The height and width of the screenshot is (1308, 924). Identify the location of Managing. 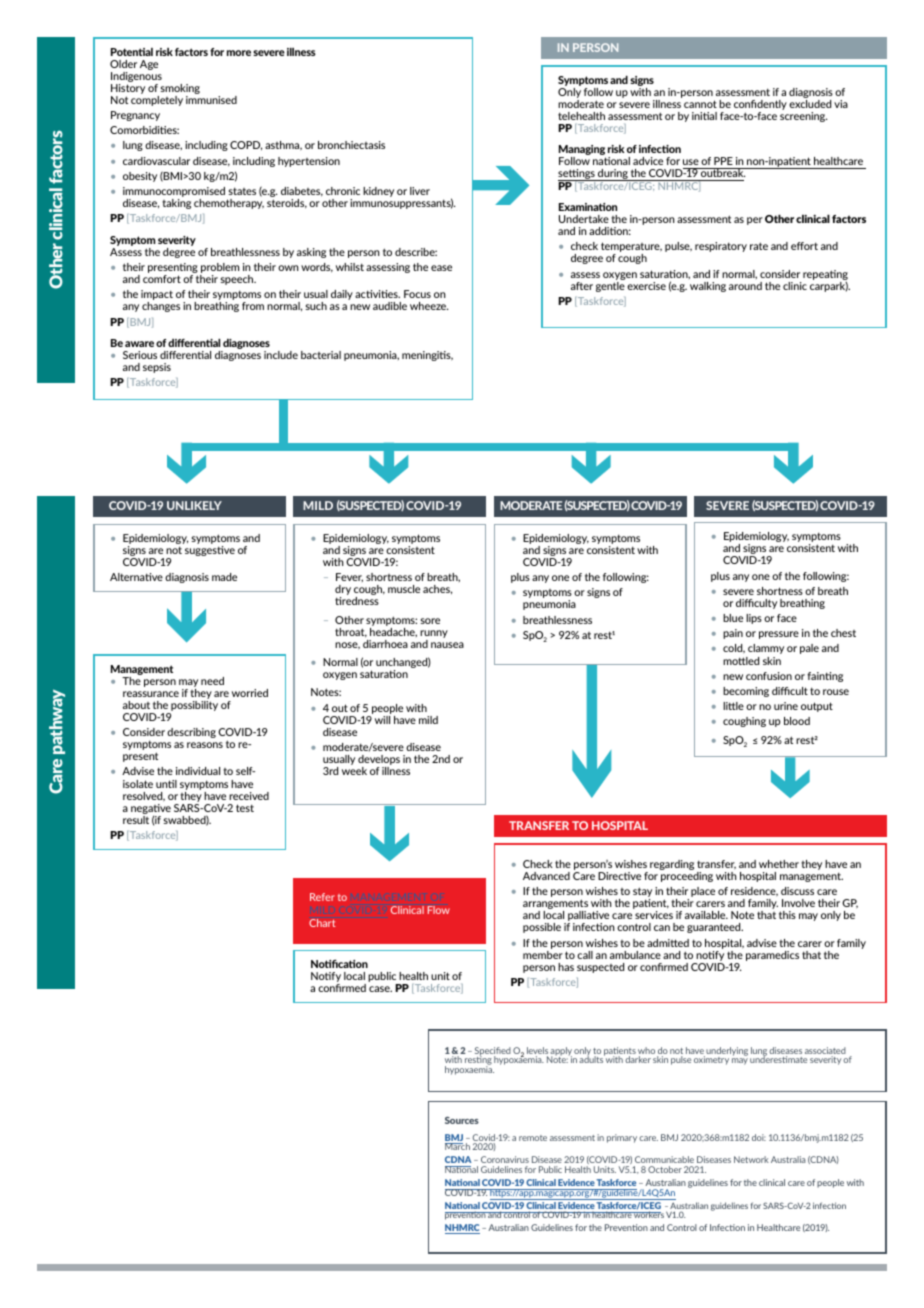
(582, 151).
